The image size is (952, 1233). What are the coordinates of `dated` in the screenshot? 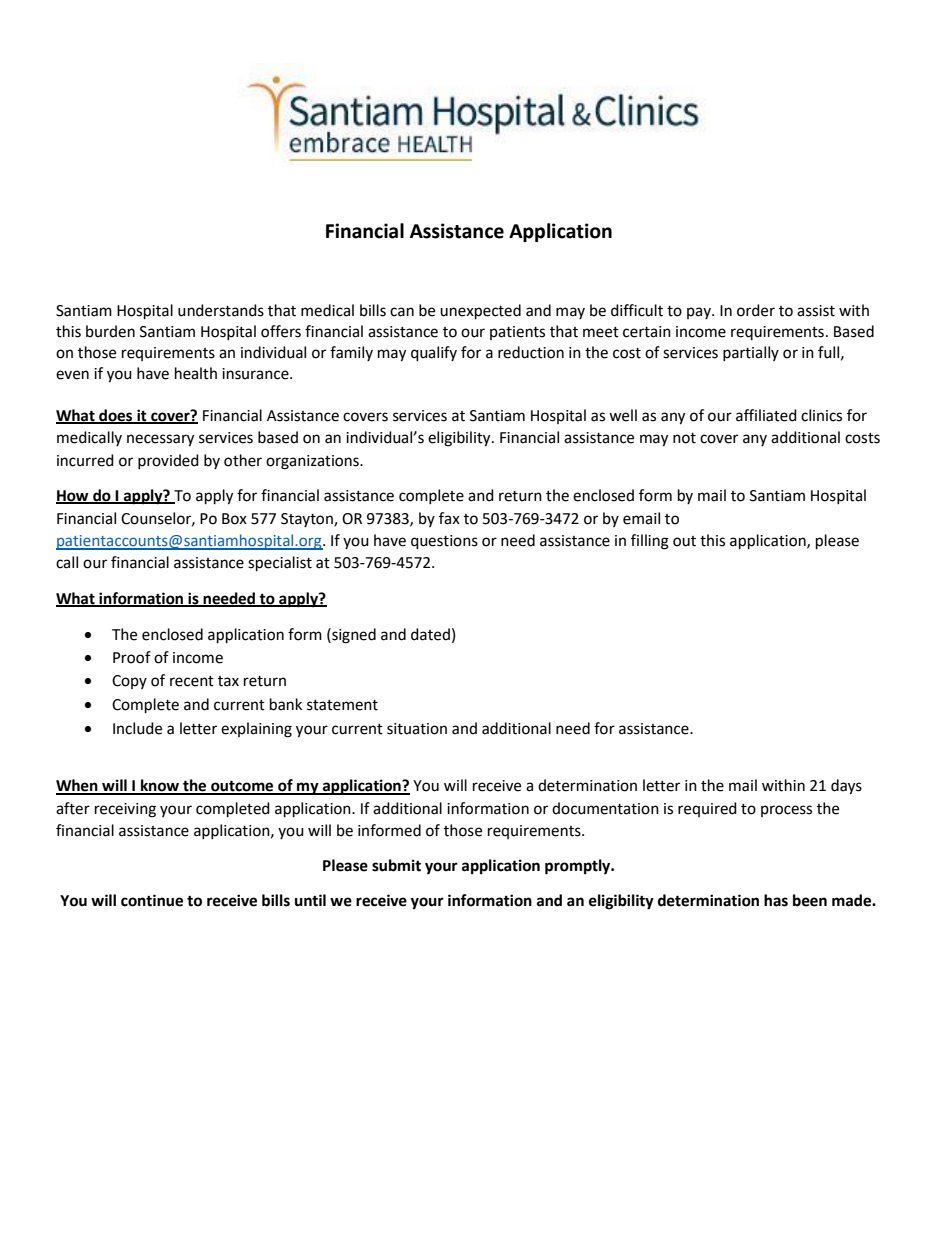 It's located at (430, 634).
